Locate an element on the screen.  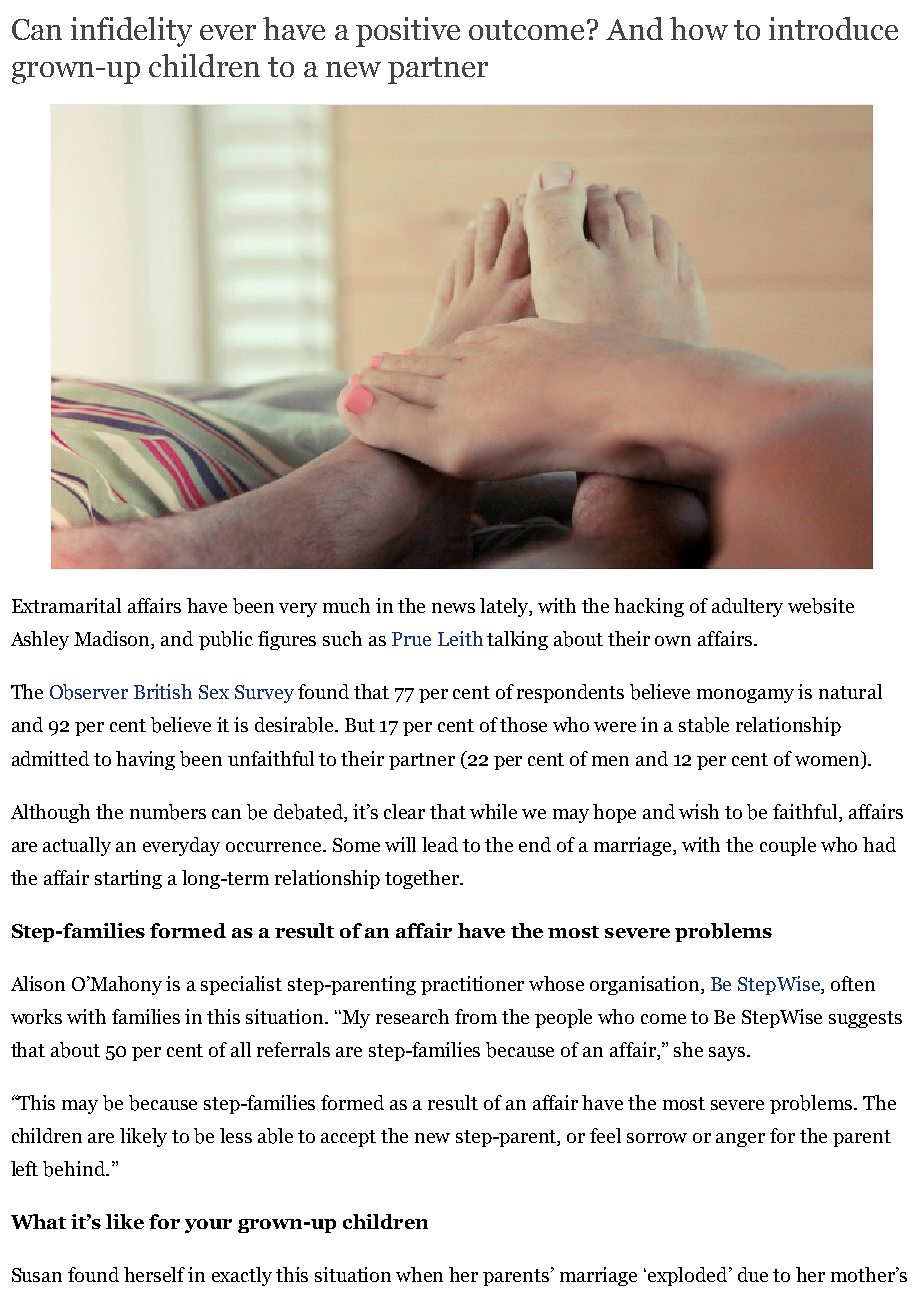
adultery is located at coordinates (747, 607).
